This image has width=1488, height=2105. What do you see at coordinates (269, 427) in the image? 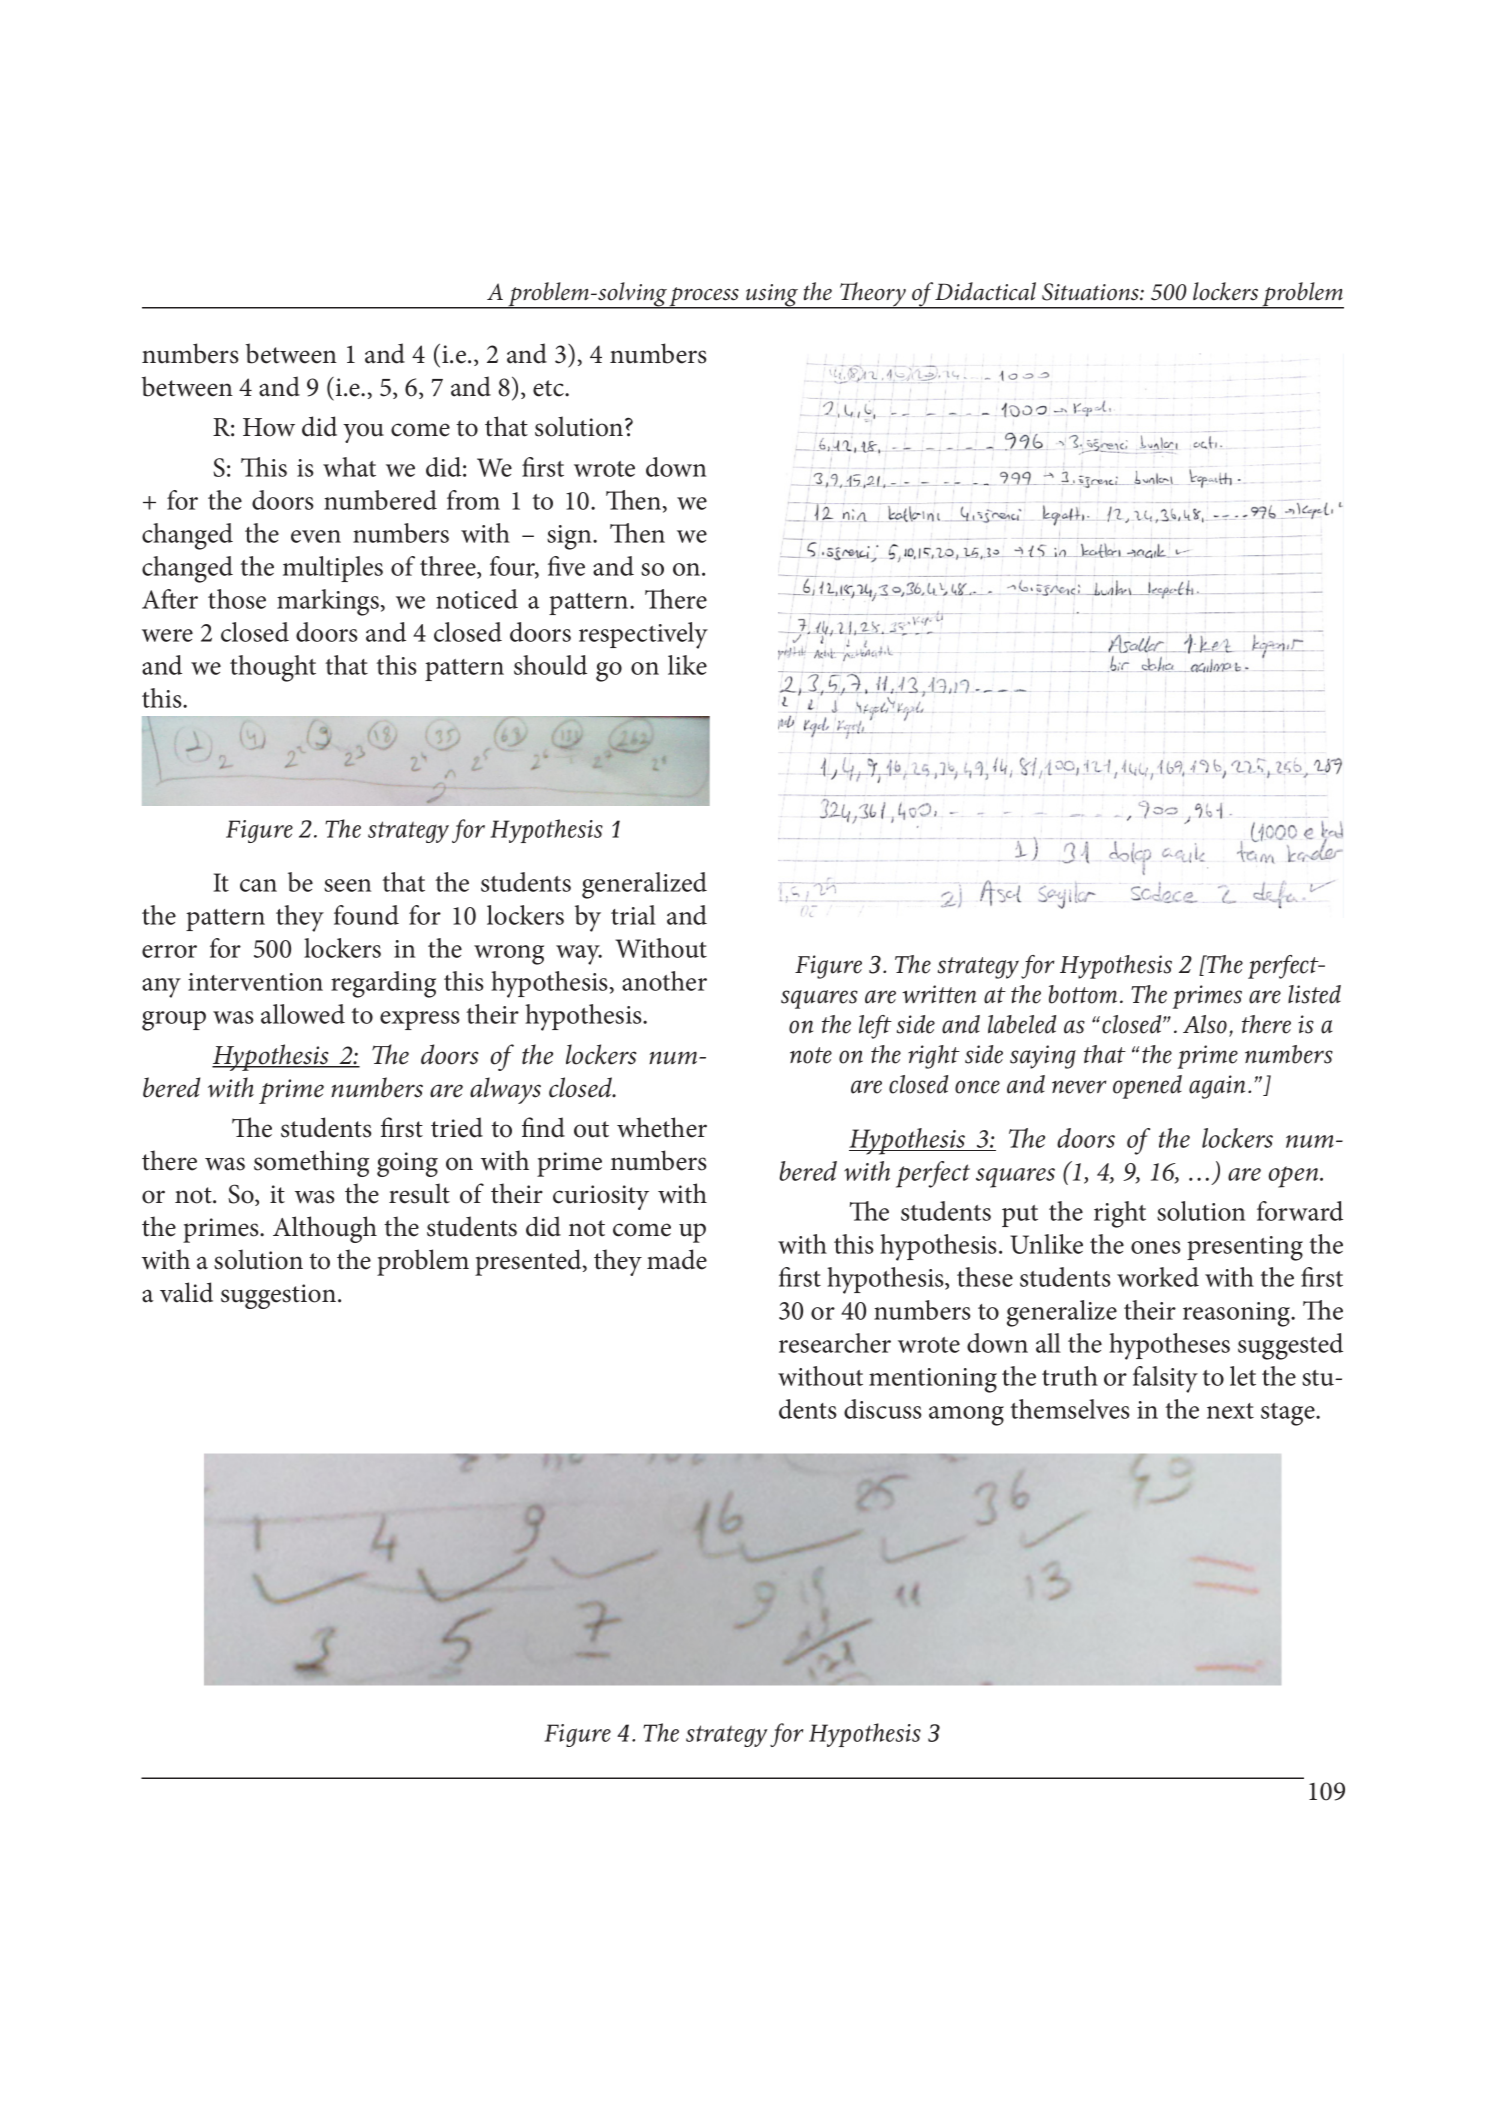
I see `How` at bounding box center [269, 427].
